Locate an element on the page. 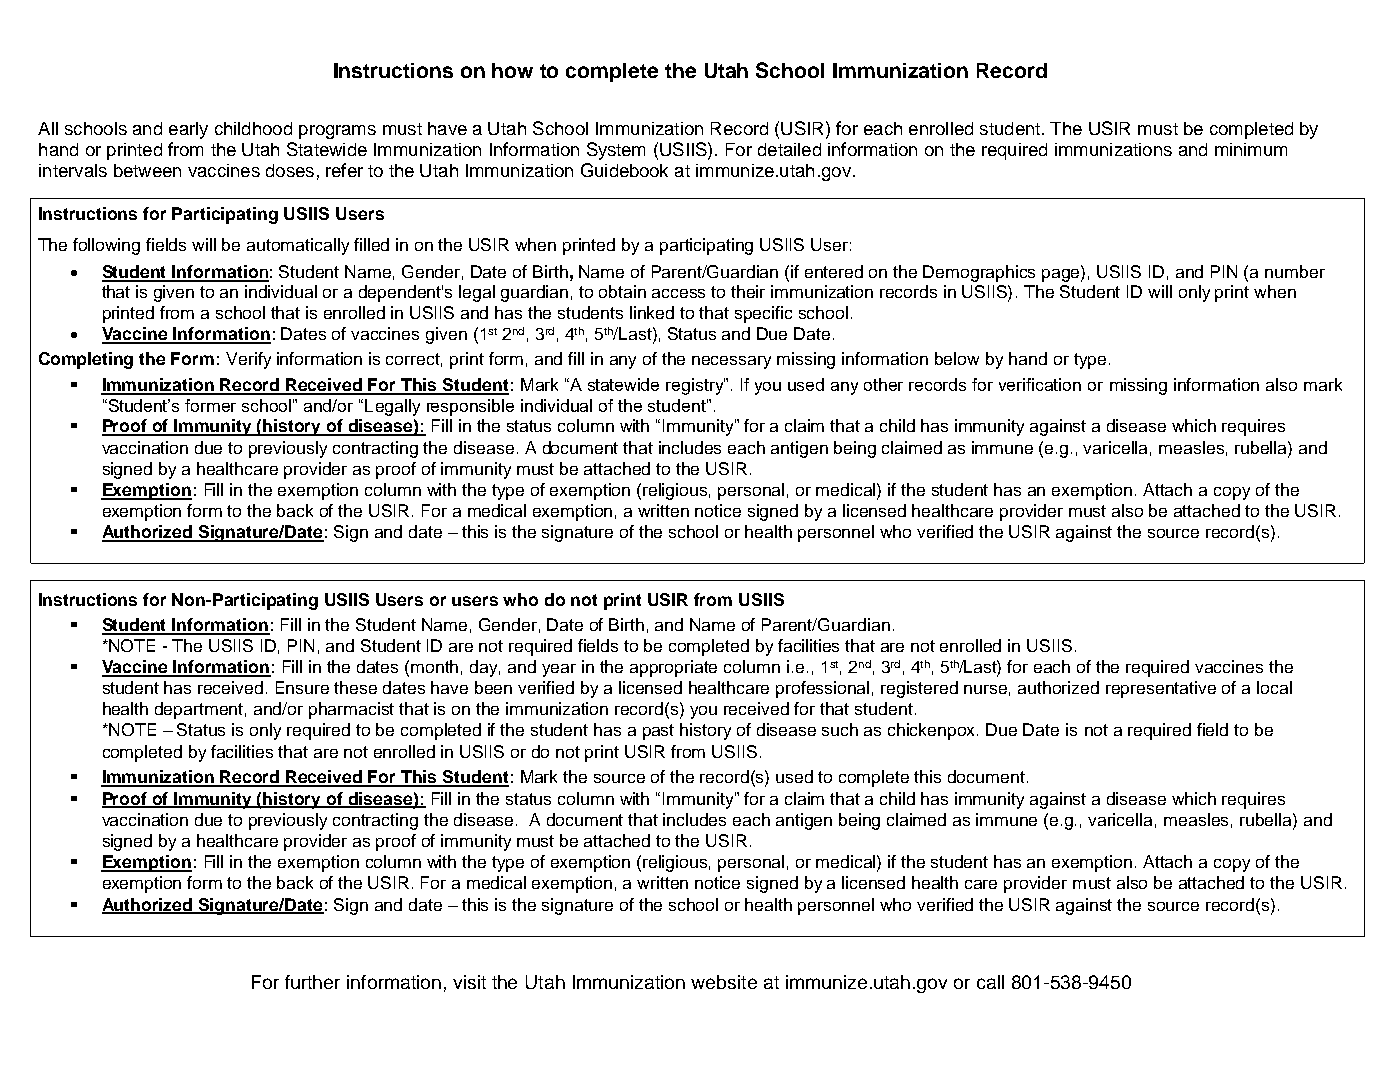 This document has height=1081, width=1399. pharmacist is located at coordinates (351, 710).
